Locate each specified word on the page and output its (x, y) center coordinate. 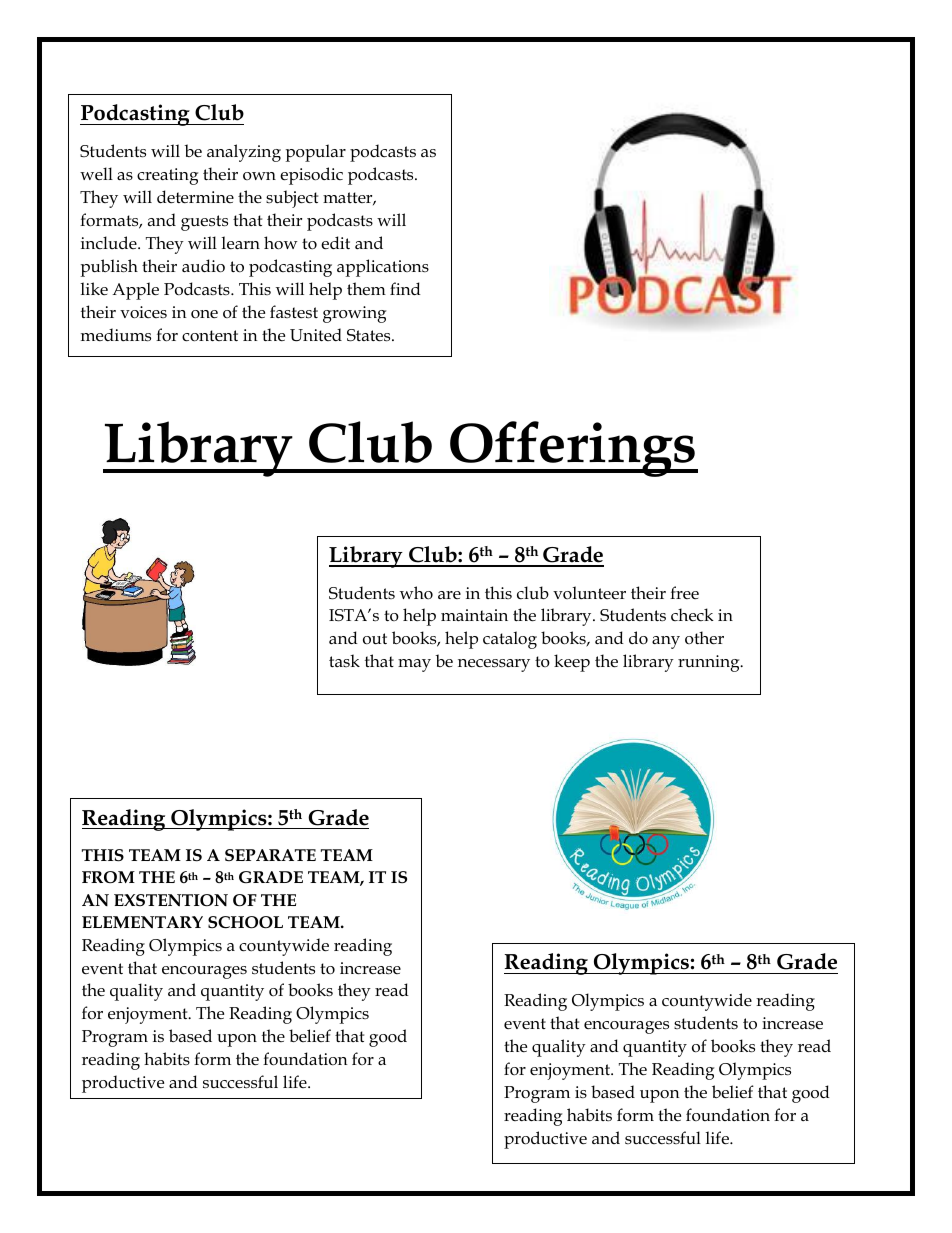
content (210, 336)
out (375, 639)
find (405, 288)
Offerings (573, 449)
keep (572, 663)
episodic (311, 176)
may (414, 665)
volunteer (589, 593)
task (344, 660)
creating (167, 176)
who (416, 592)
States (370, 335)
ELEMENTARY (142, 922)
